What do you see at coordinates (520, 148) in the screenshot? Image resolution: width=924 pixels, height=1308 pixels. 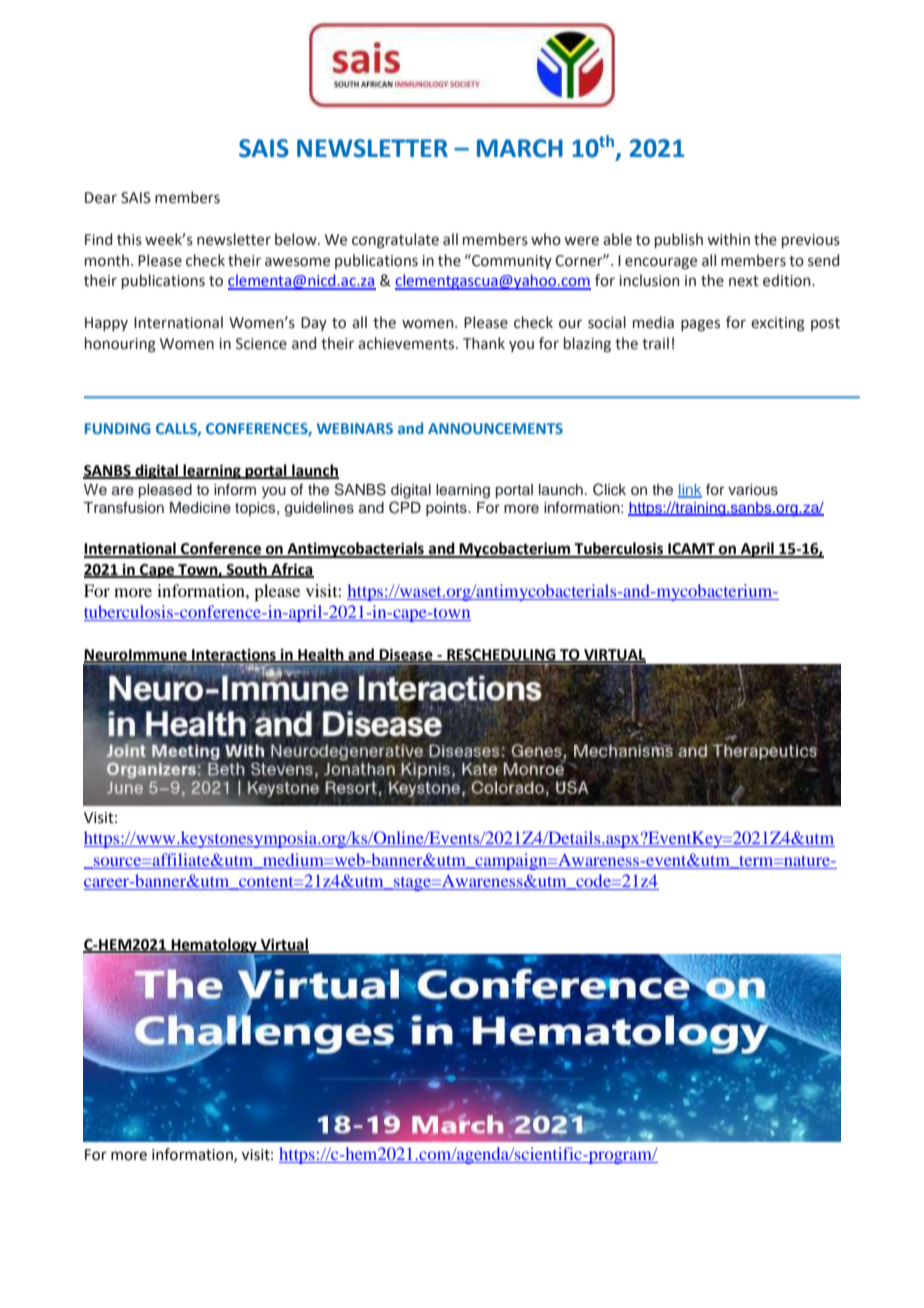 I see `MARCH` at bounding box center [520, 148].
